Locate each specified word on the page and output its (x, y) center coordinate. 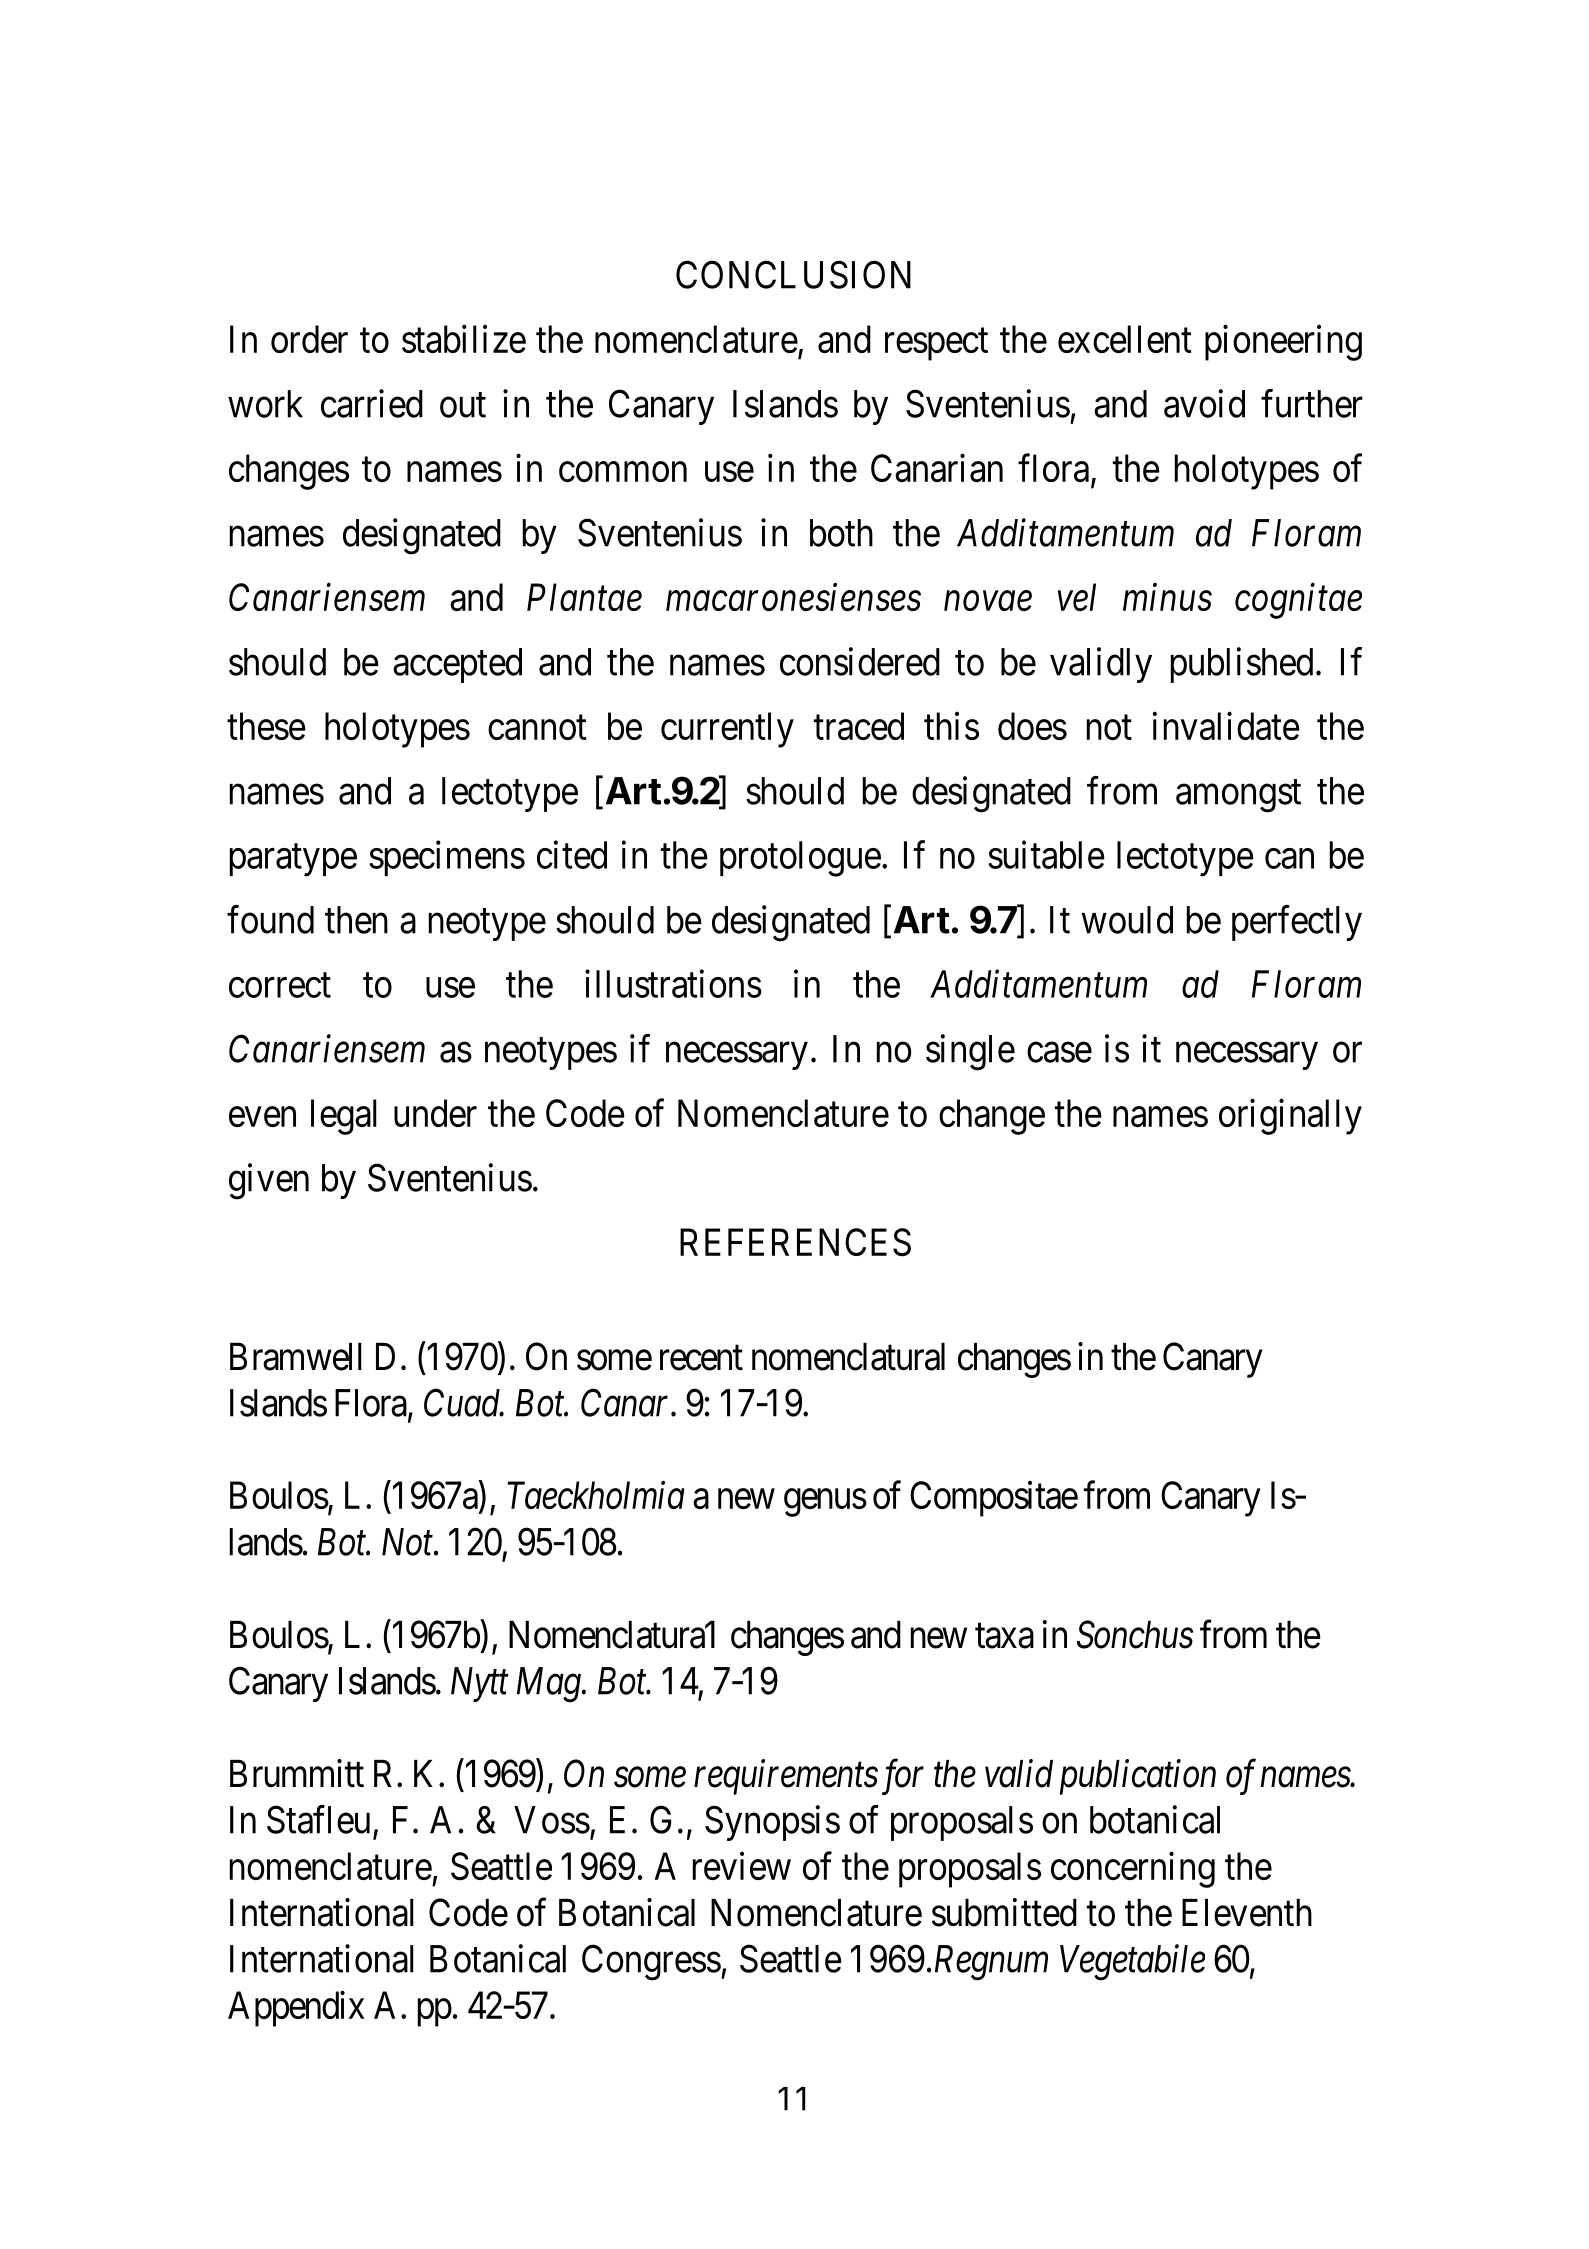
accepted (457, 665)
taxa (1004, 1636)
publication (1138, 1777)
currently (727, 730)
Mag (550, 1685)
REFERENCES (795, 1242)
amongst (1238, 796)
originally (1290, 1117)
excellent (1125, 339)
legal (344, 1117)
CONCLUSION (793, 274)
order (309, 339)
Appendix (296, 2009)
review (742, 1866)
